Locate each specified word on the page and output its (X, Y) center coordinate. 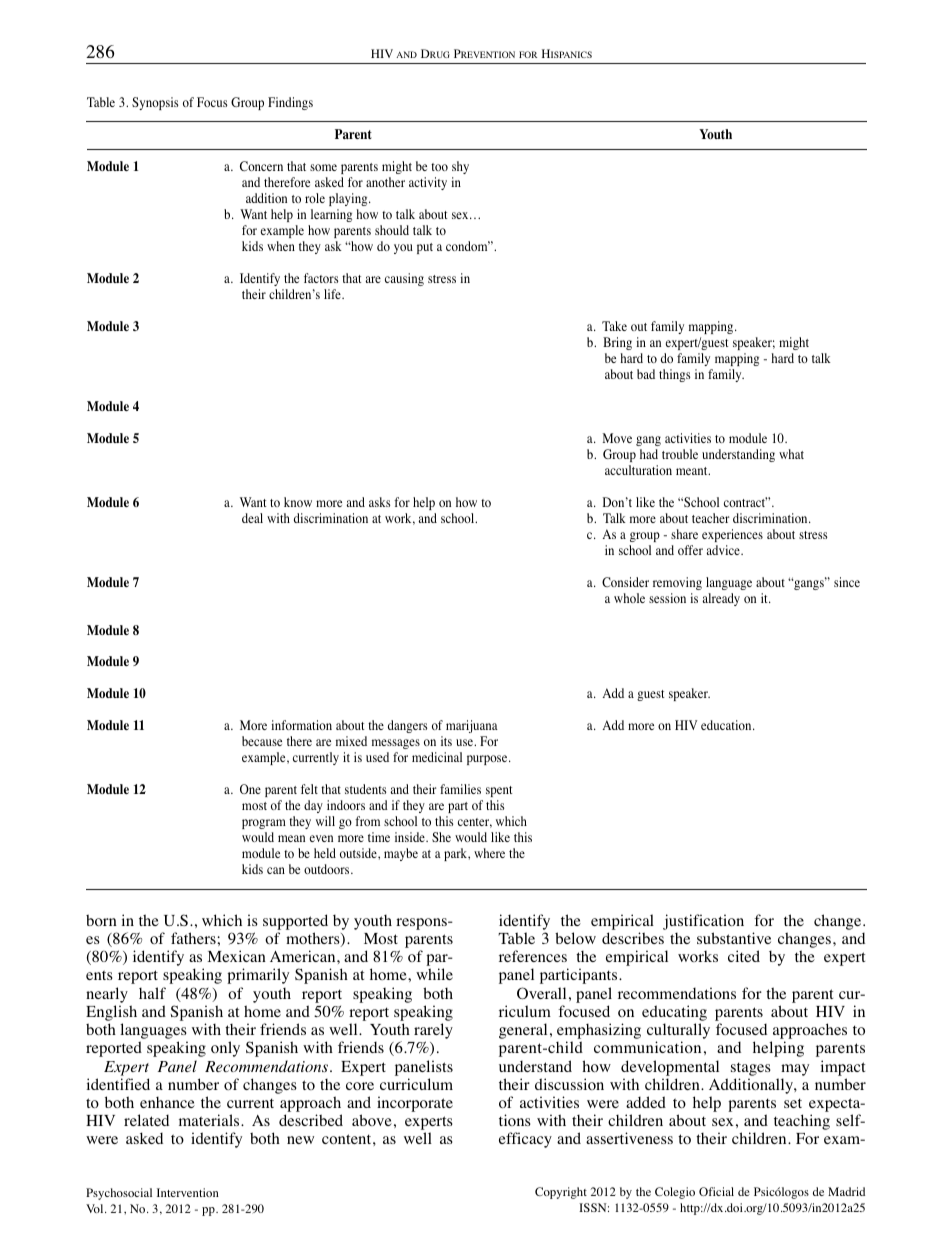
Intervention (188, 1192)
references (533, 956)
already (721, 599)
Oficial (716, 1191)
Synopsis (155, 103)
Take (614, 326)
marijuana (472, 728)
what (791, 454)
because (262, 741)
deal (252, 518)
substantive (734, 938)
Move (617, 438)
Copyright (561, 1193)
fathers (194, 938)
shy (460, 167)
